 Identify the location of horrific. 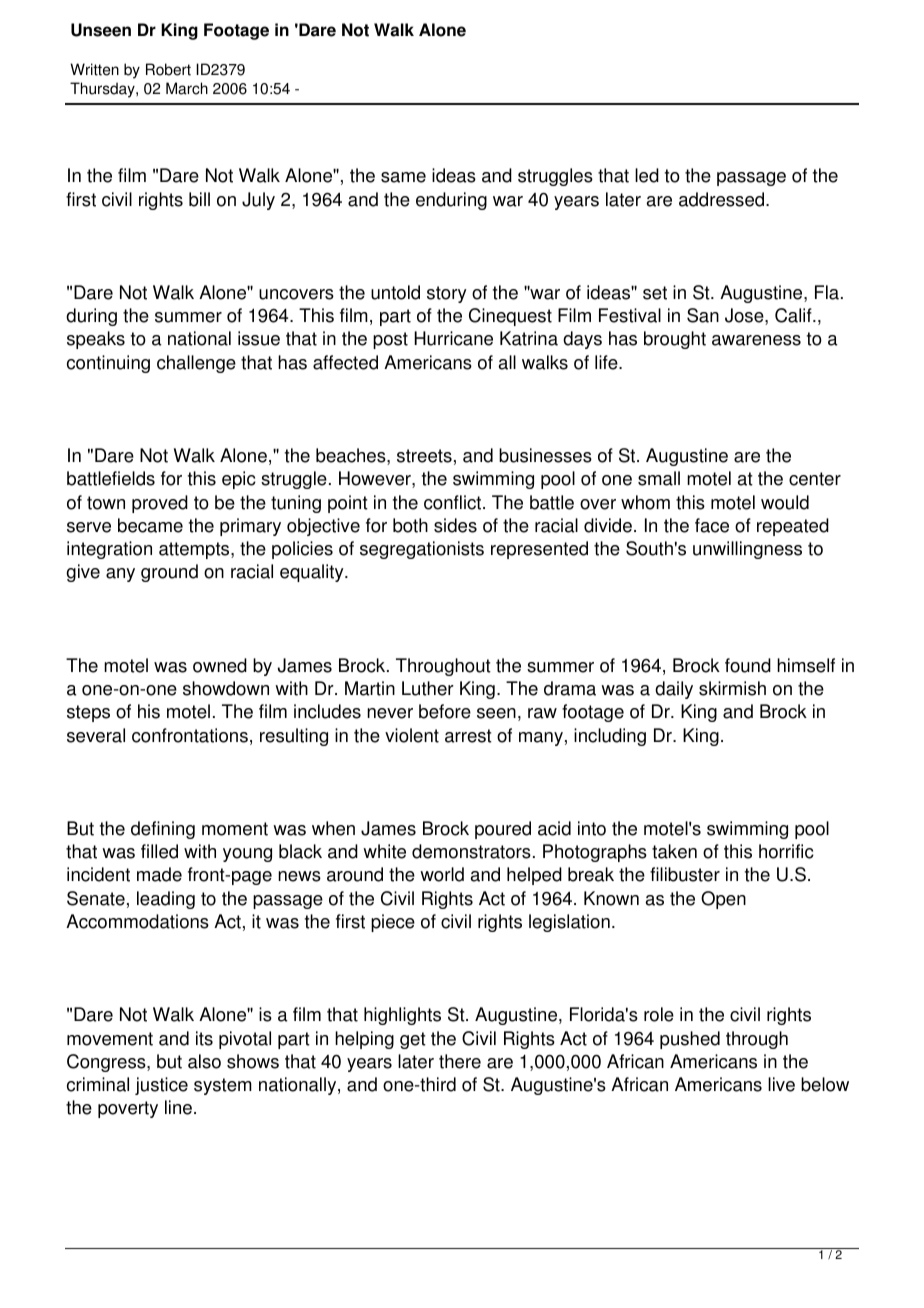
(786, 851).
